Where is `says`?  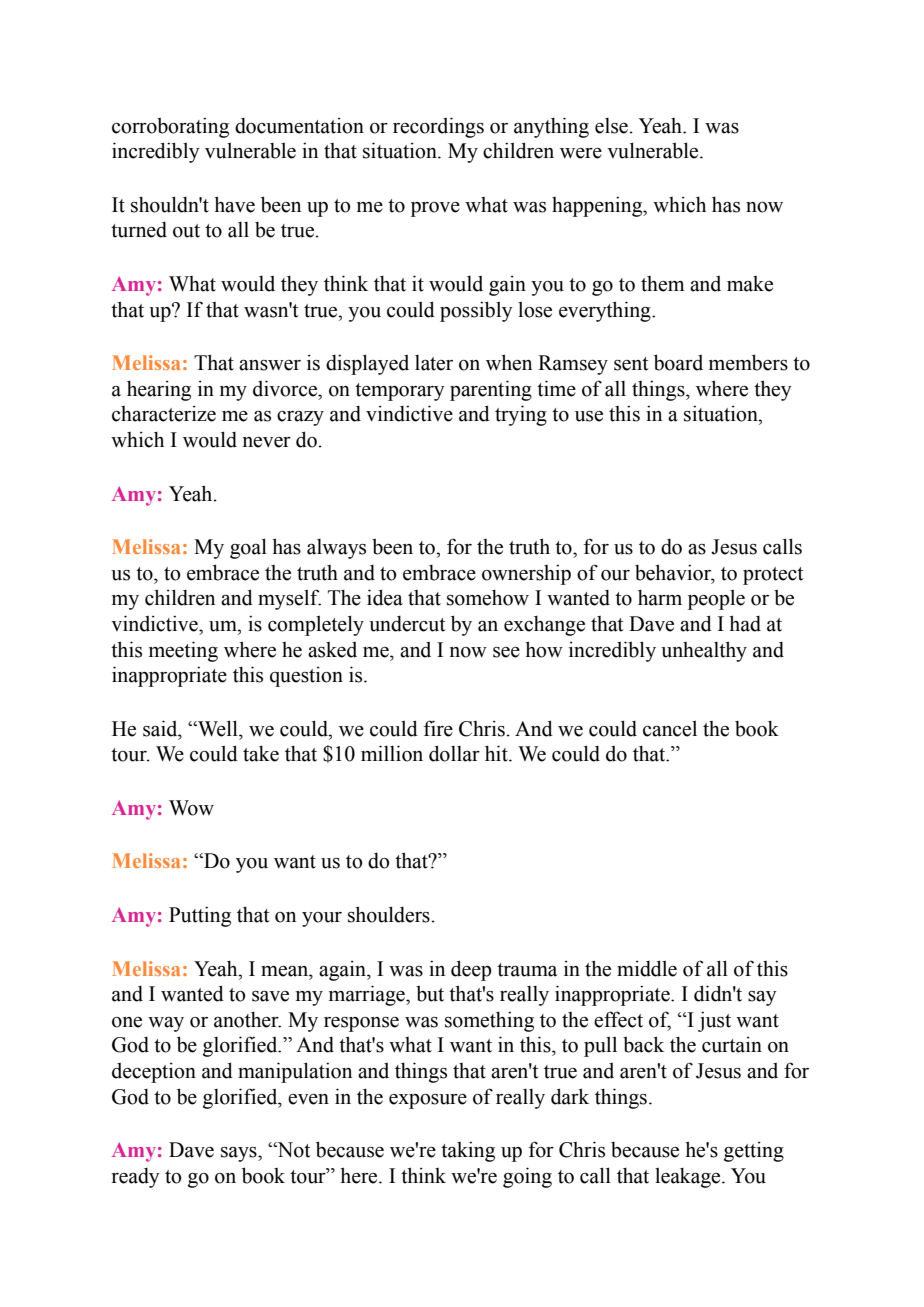
says is located at coordinates (240, 1154).
